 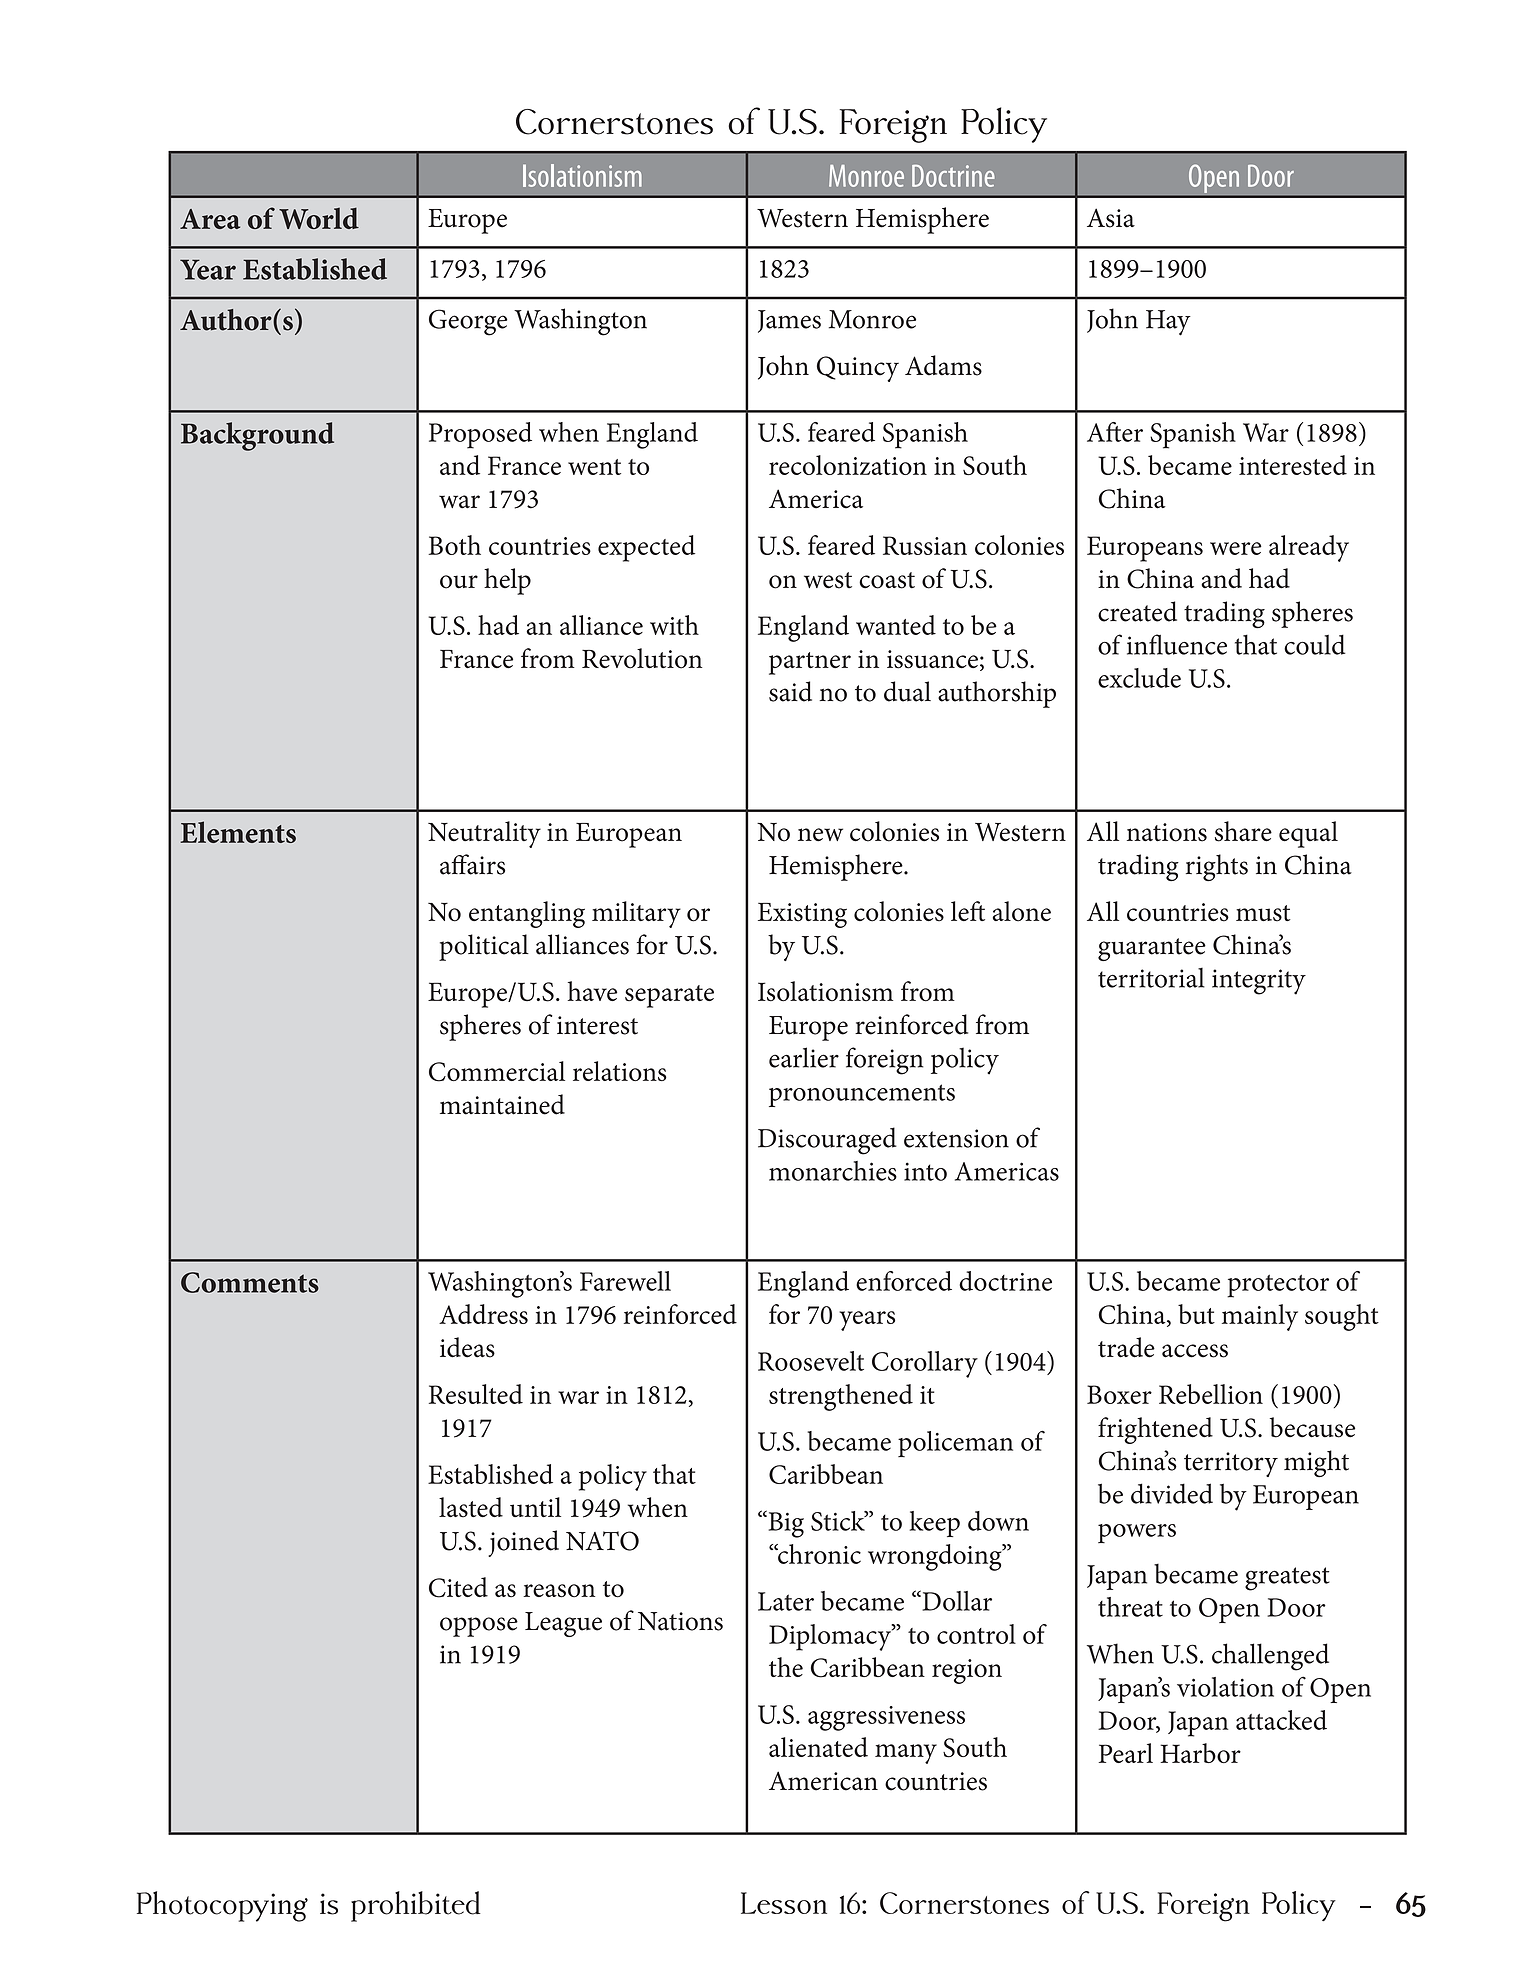 I want to click on earlier, so click(x=804, y=1057).
